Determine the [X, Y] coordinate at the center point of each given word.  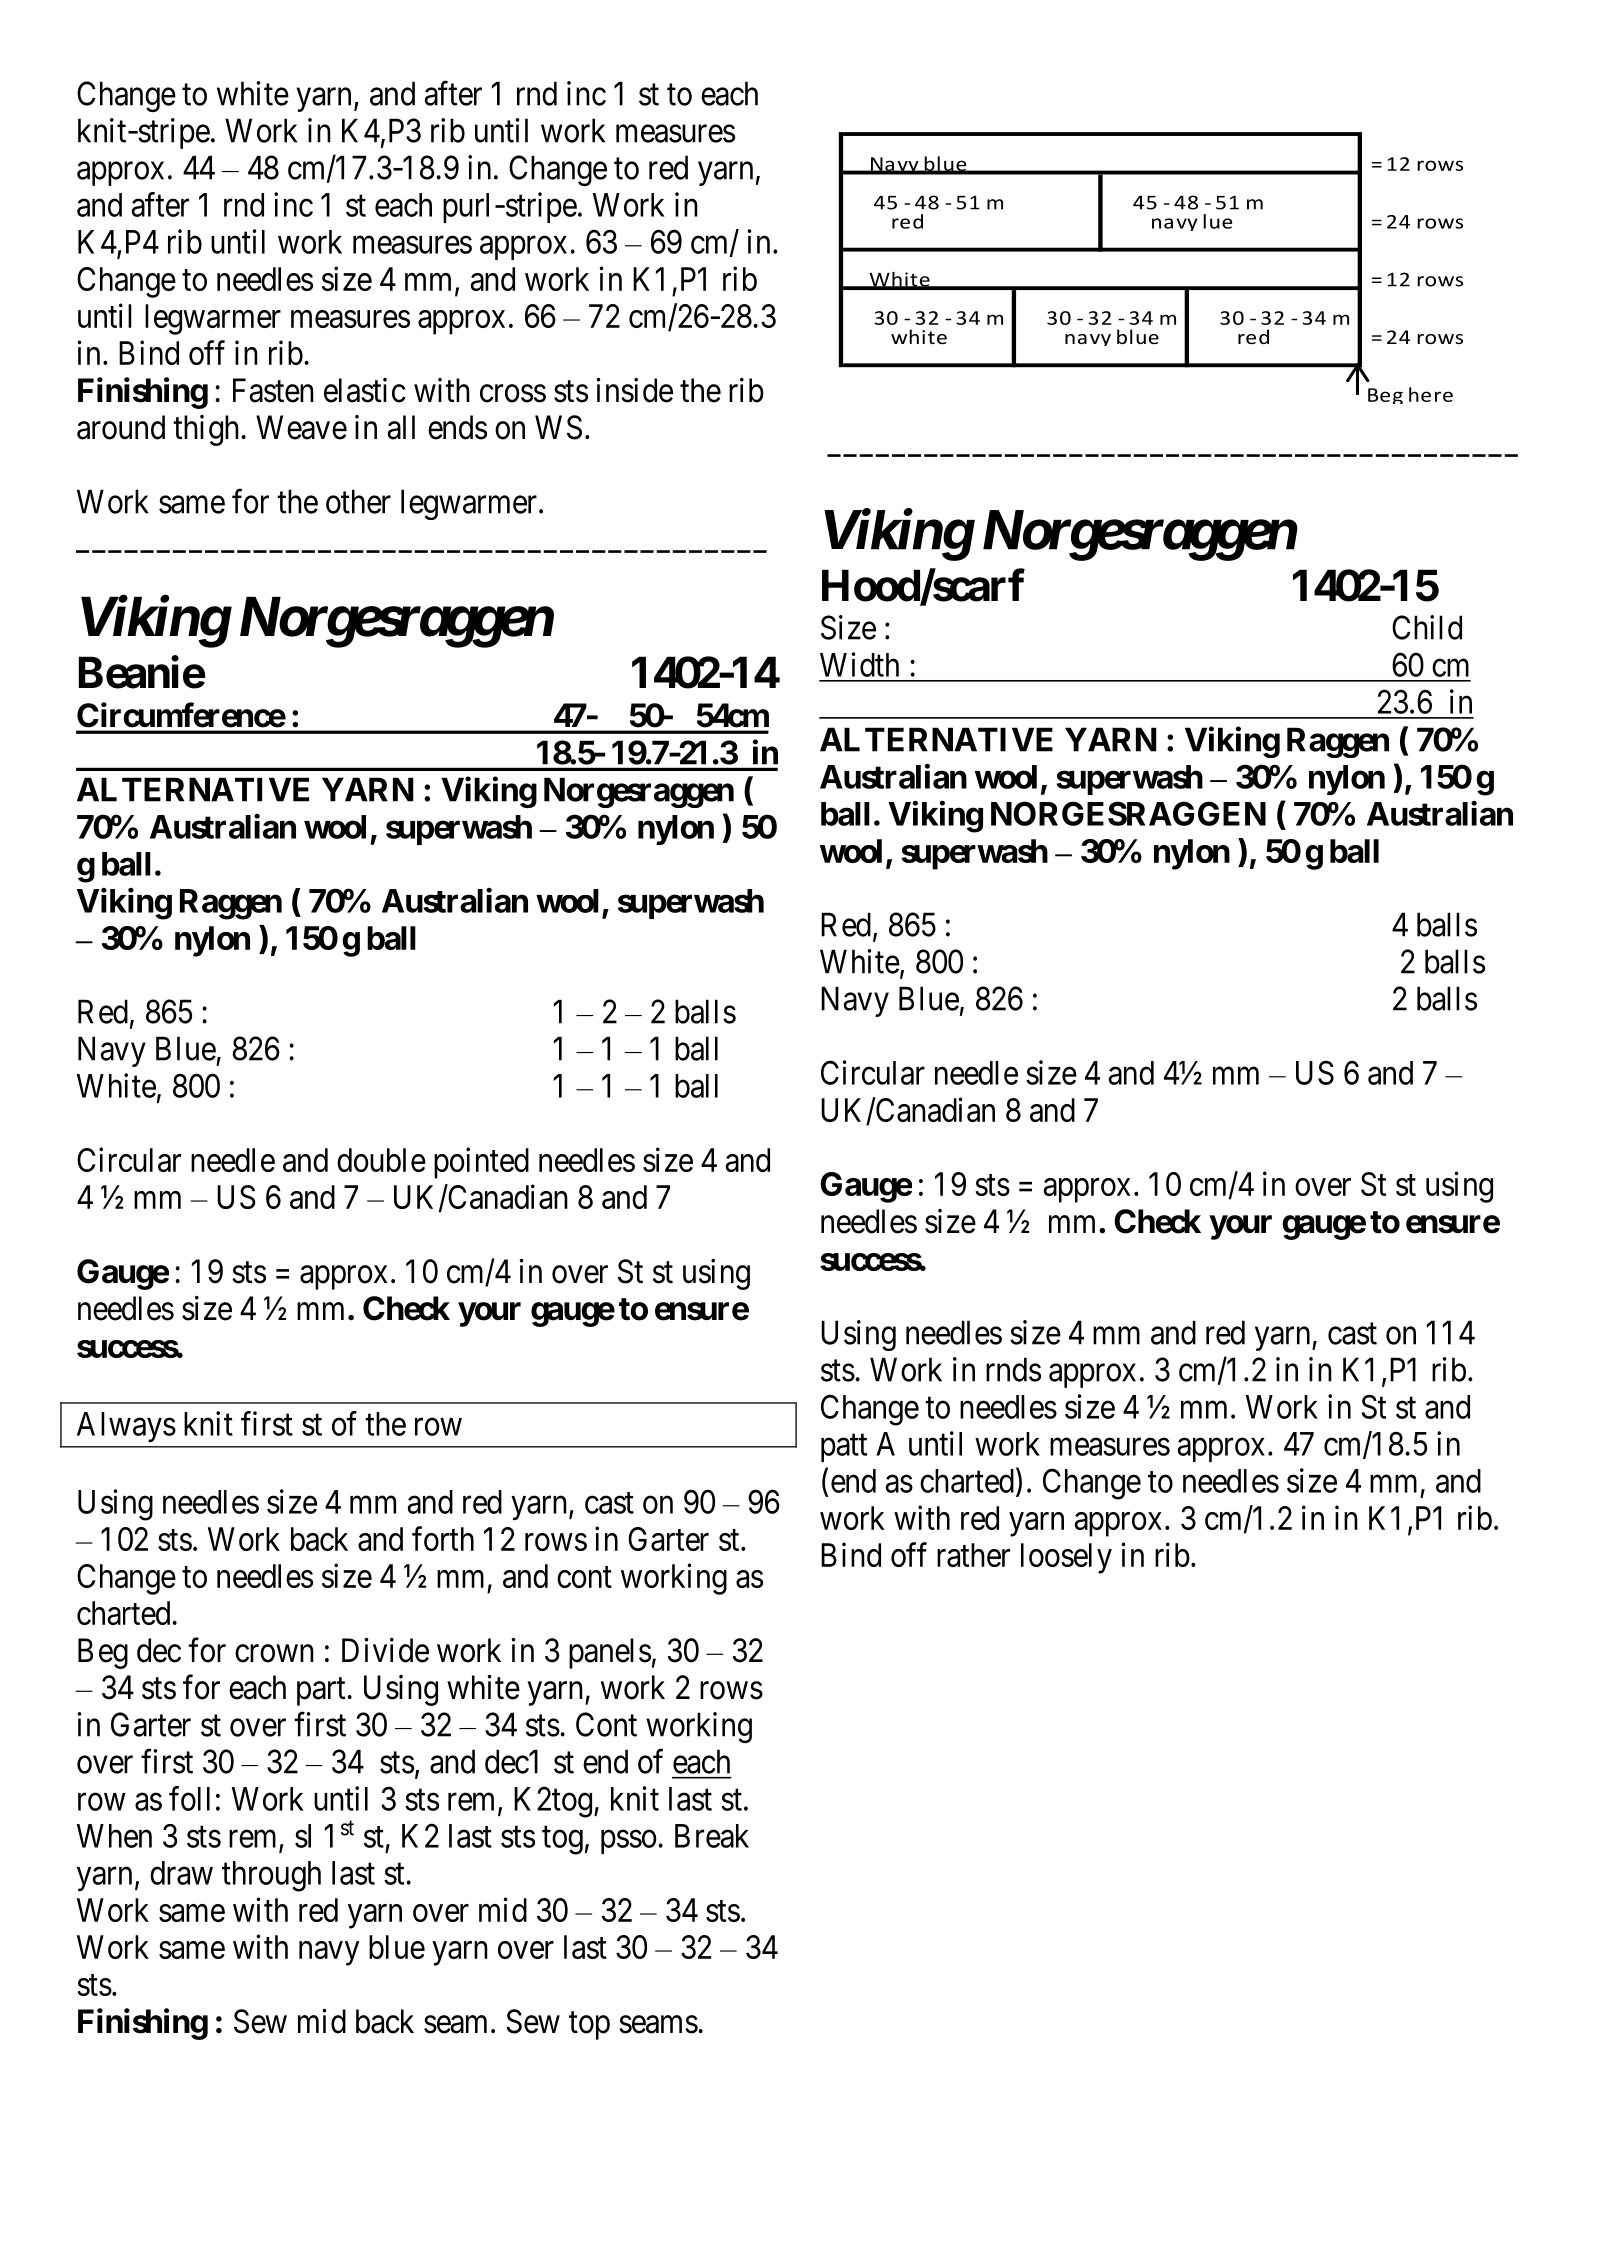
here [1431, 394]
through [271, 1876]
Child [1427, 627]
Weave [301, 427]
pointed [481, 1163]
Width [859, 664]
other [358, 501]
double [381, 1160]
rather [973, 1555]
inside [634, 390]
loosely [1066, 1558]
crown [274, 1654]
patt [844, 1448]
